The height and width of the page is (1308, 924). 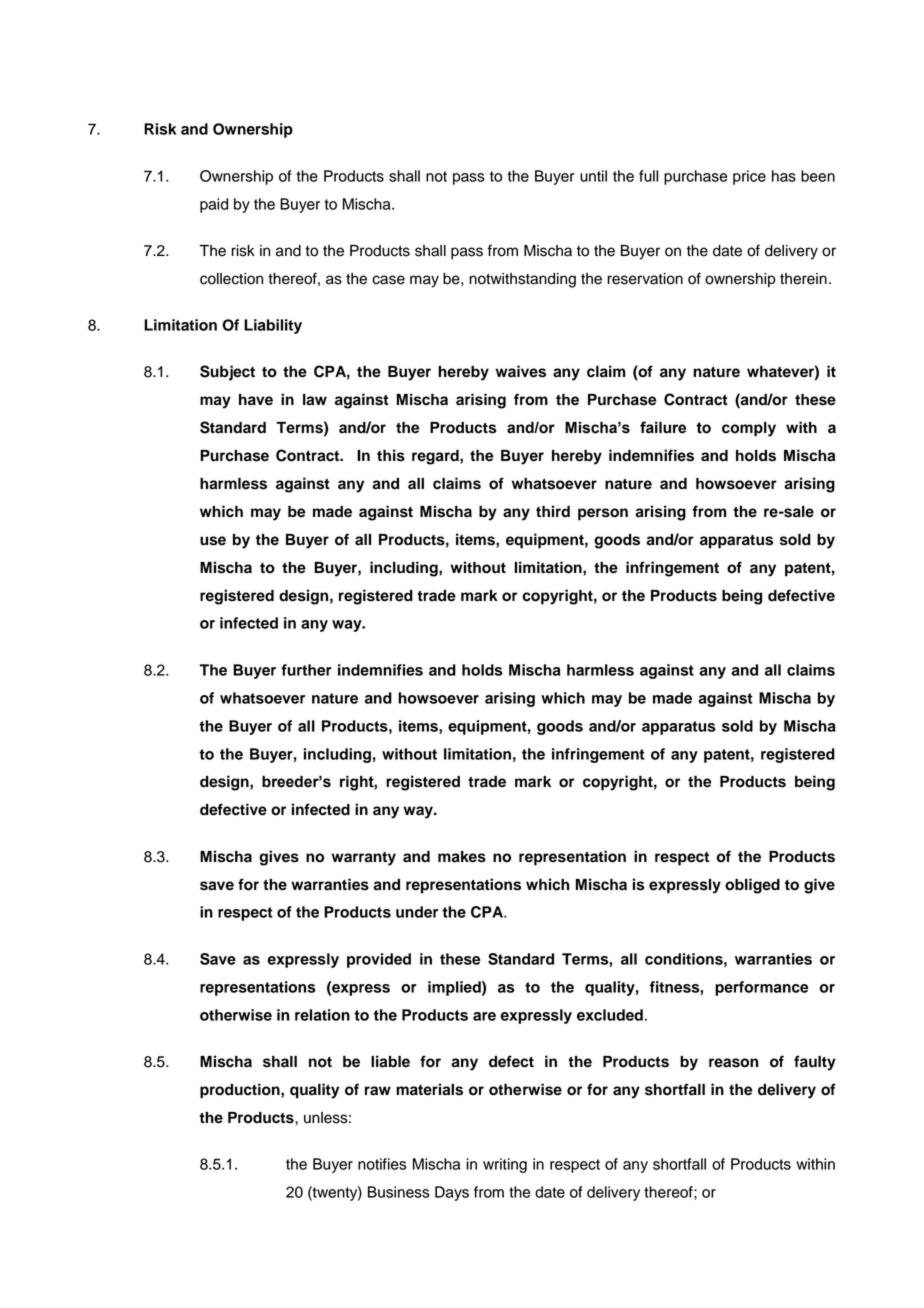 I want to click on makes, so click(x=462, y=857).
